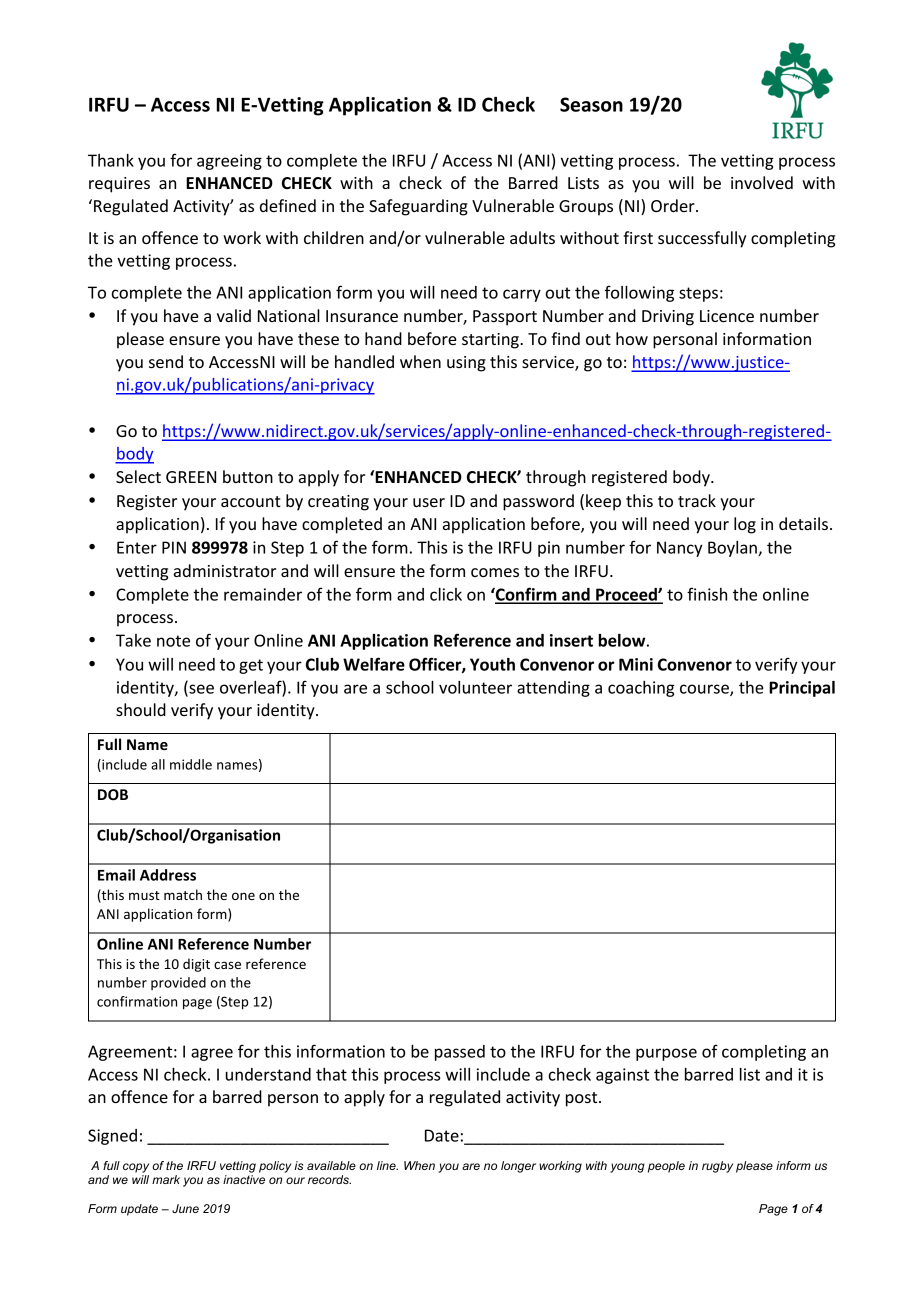 The image size is (924, 1308). What do you see at coordinates (518, 1167) in the screenshot?
I see `longer` at bounding box center [518, 1167].
